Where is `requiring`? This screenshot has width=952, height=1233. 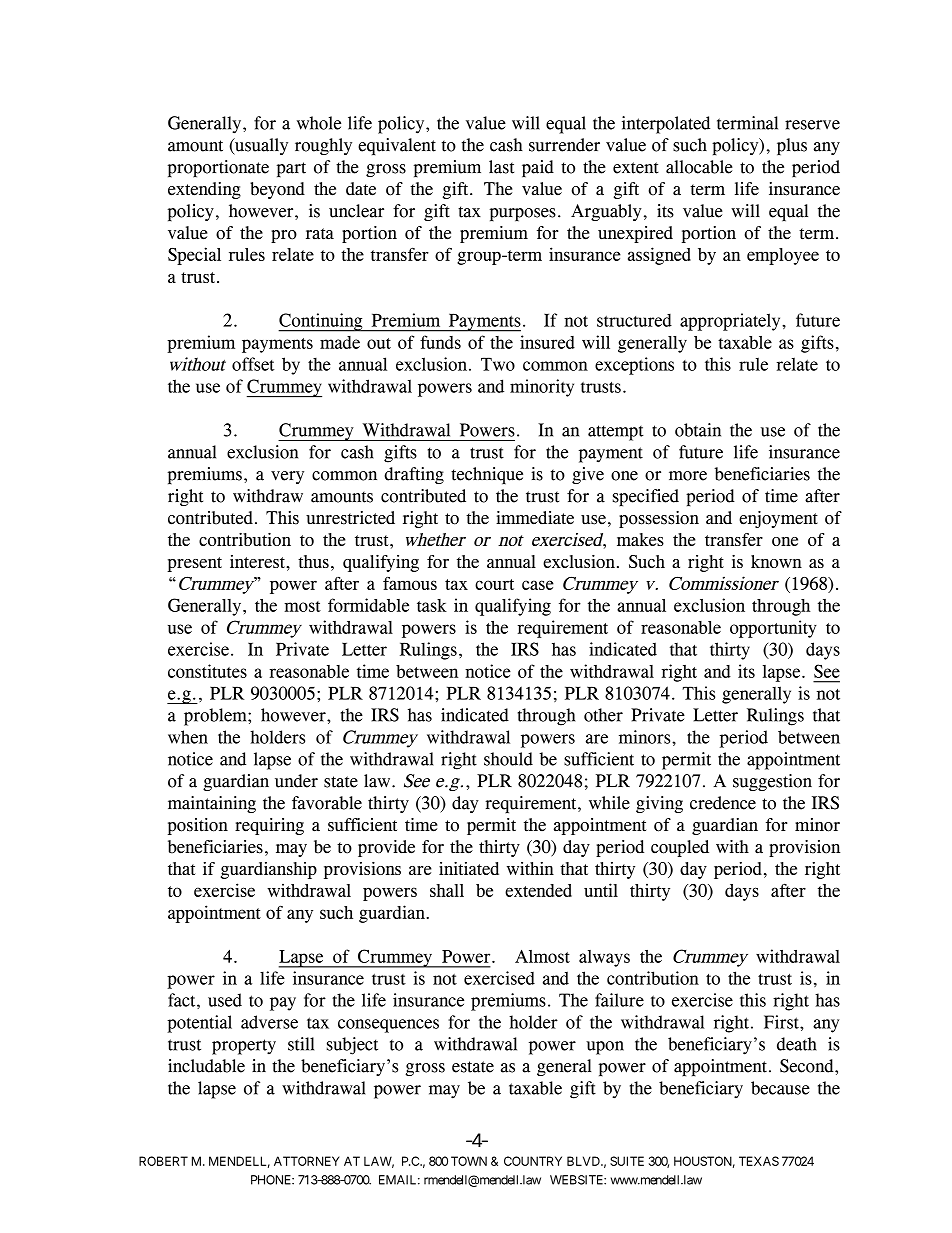
requiring is located at coordinates (269, 826).
